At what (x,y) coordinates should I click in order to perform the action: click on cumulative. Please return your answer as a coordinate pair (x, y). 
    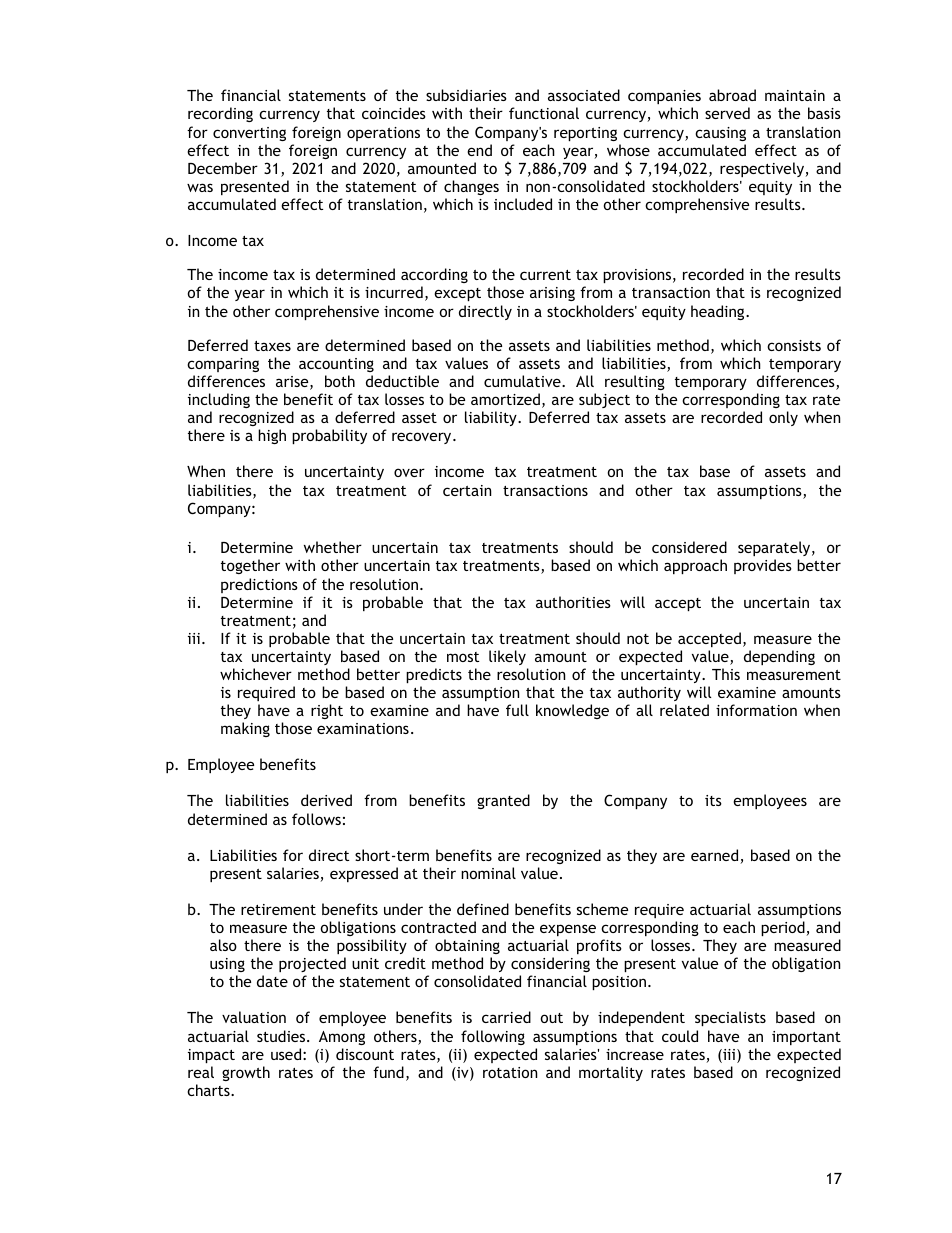
    Looking at the image, I should click on (523, 381).
